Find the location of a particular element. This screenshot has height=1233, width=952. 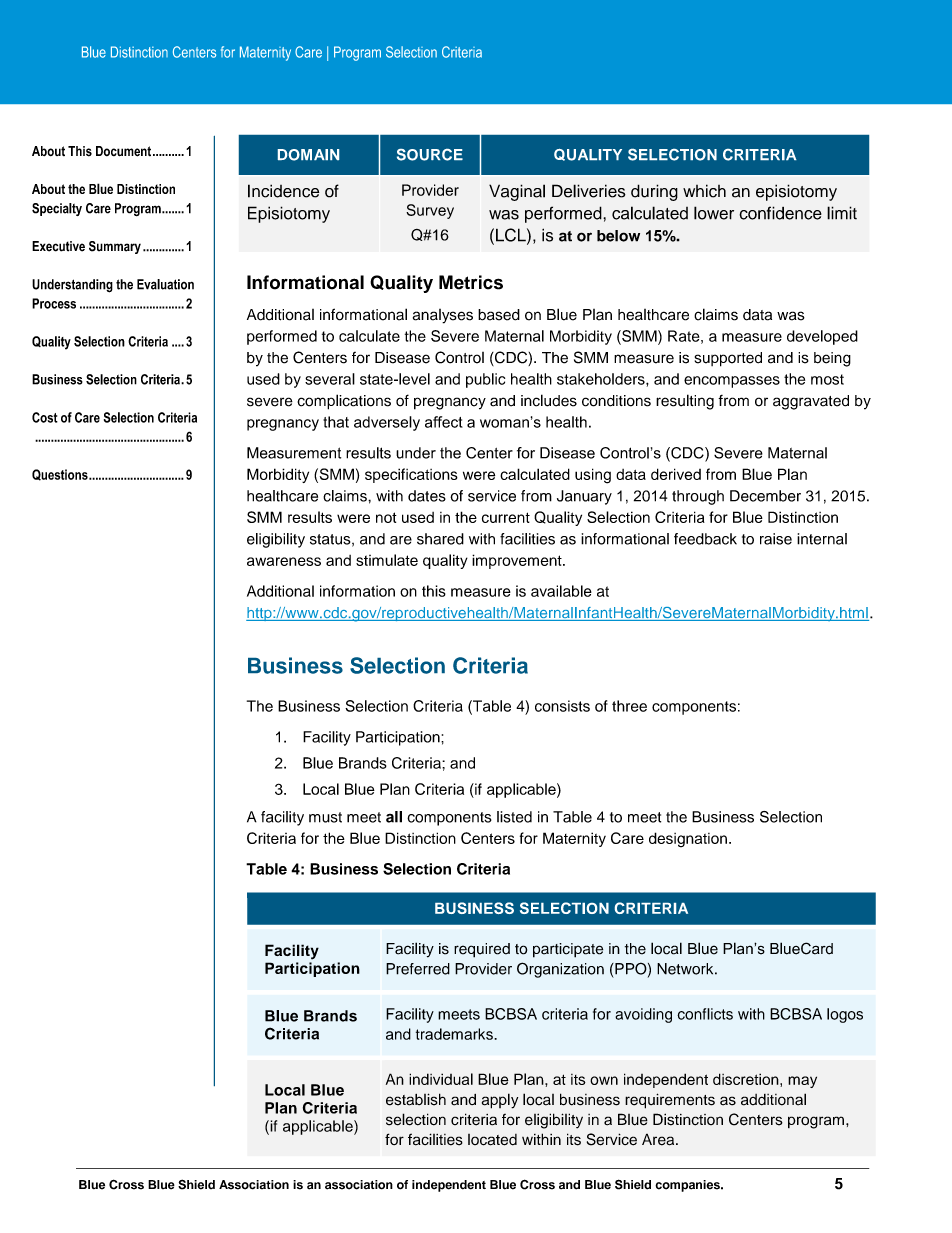

SOURCE is located at coordinates (430, 155).
